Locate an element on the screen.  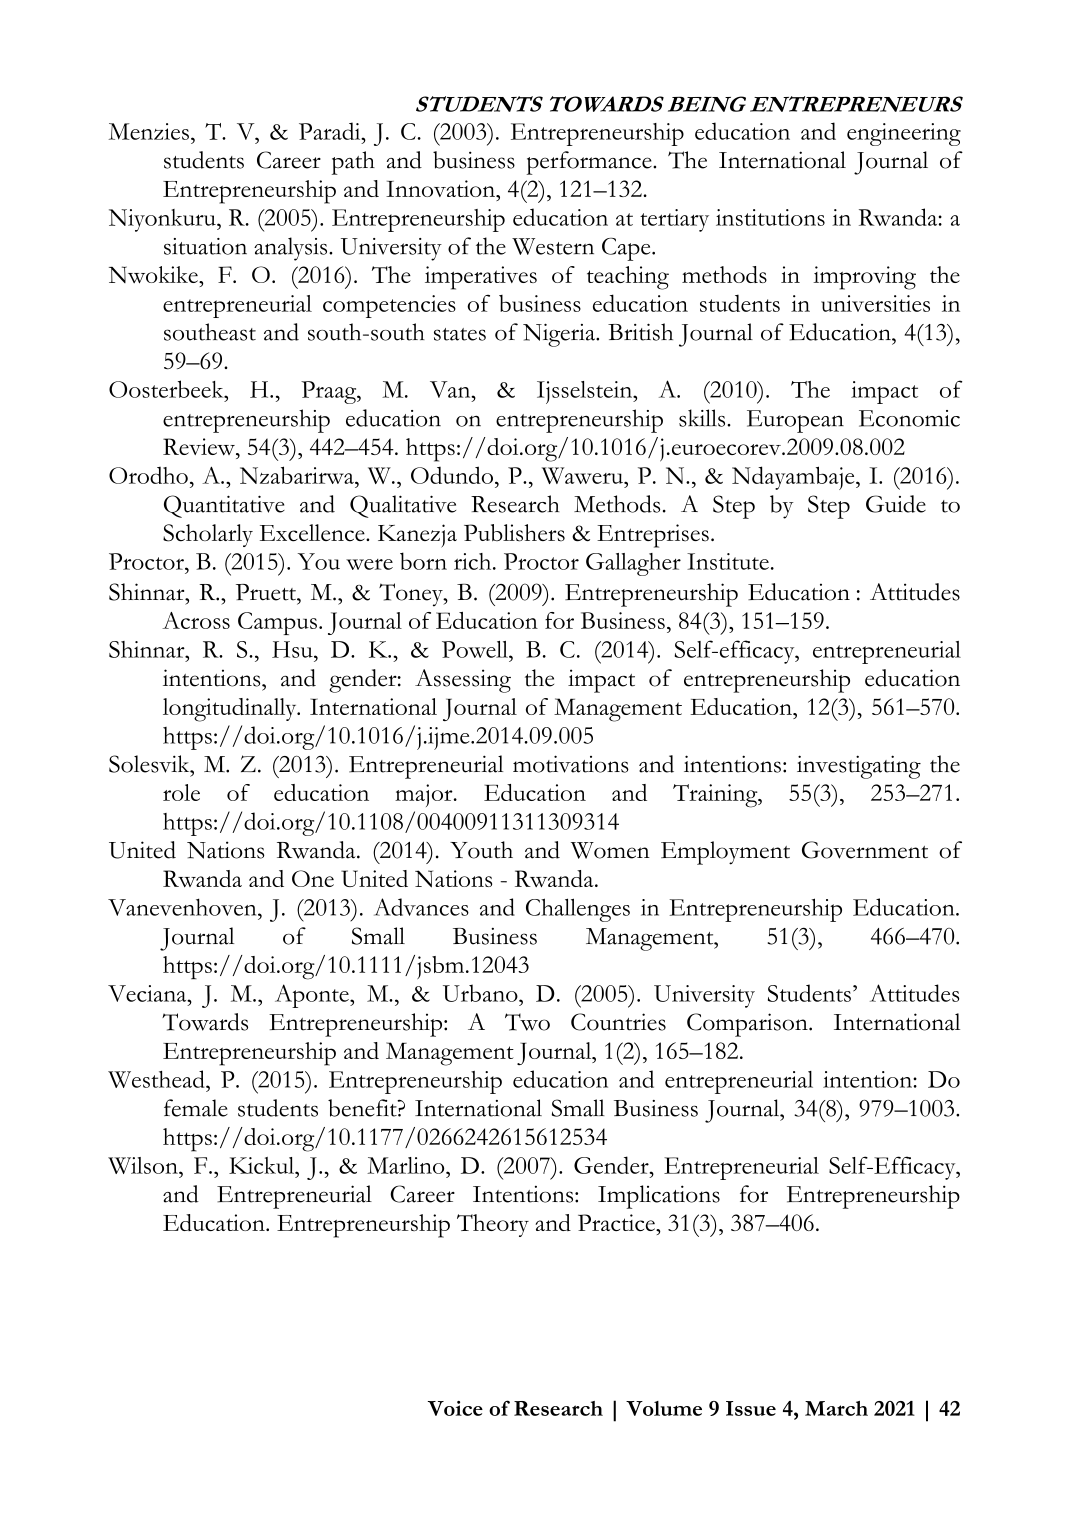
motivations is located at coordinates (571, 764).
